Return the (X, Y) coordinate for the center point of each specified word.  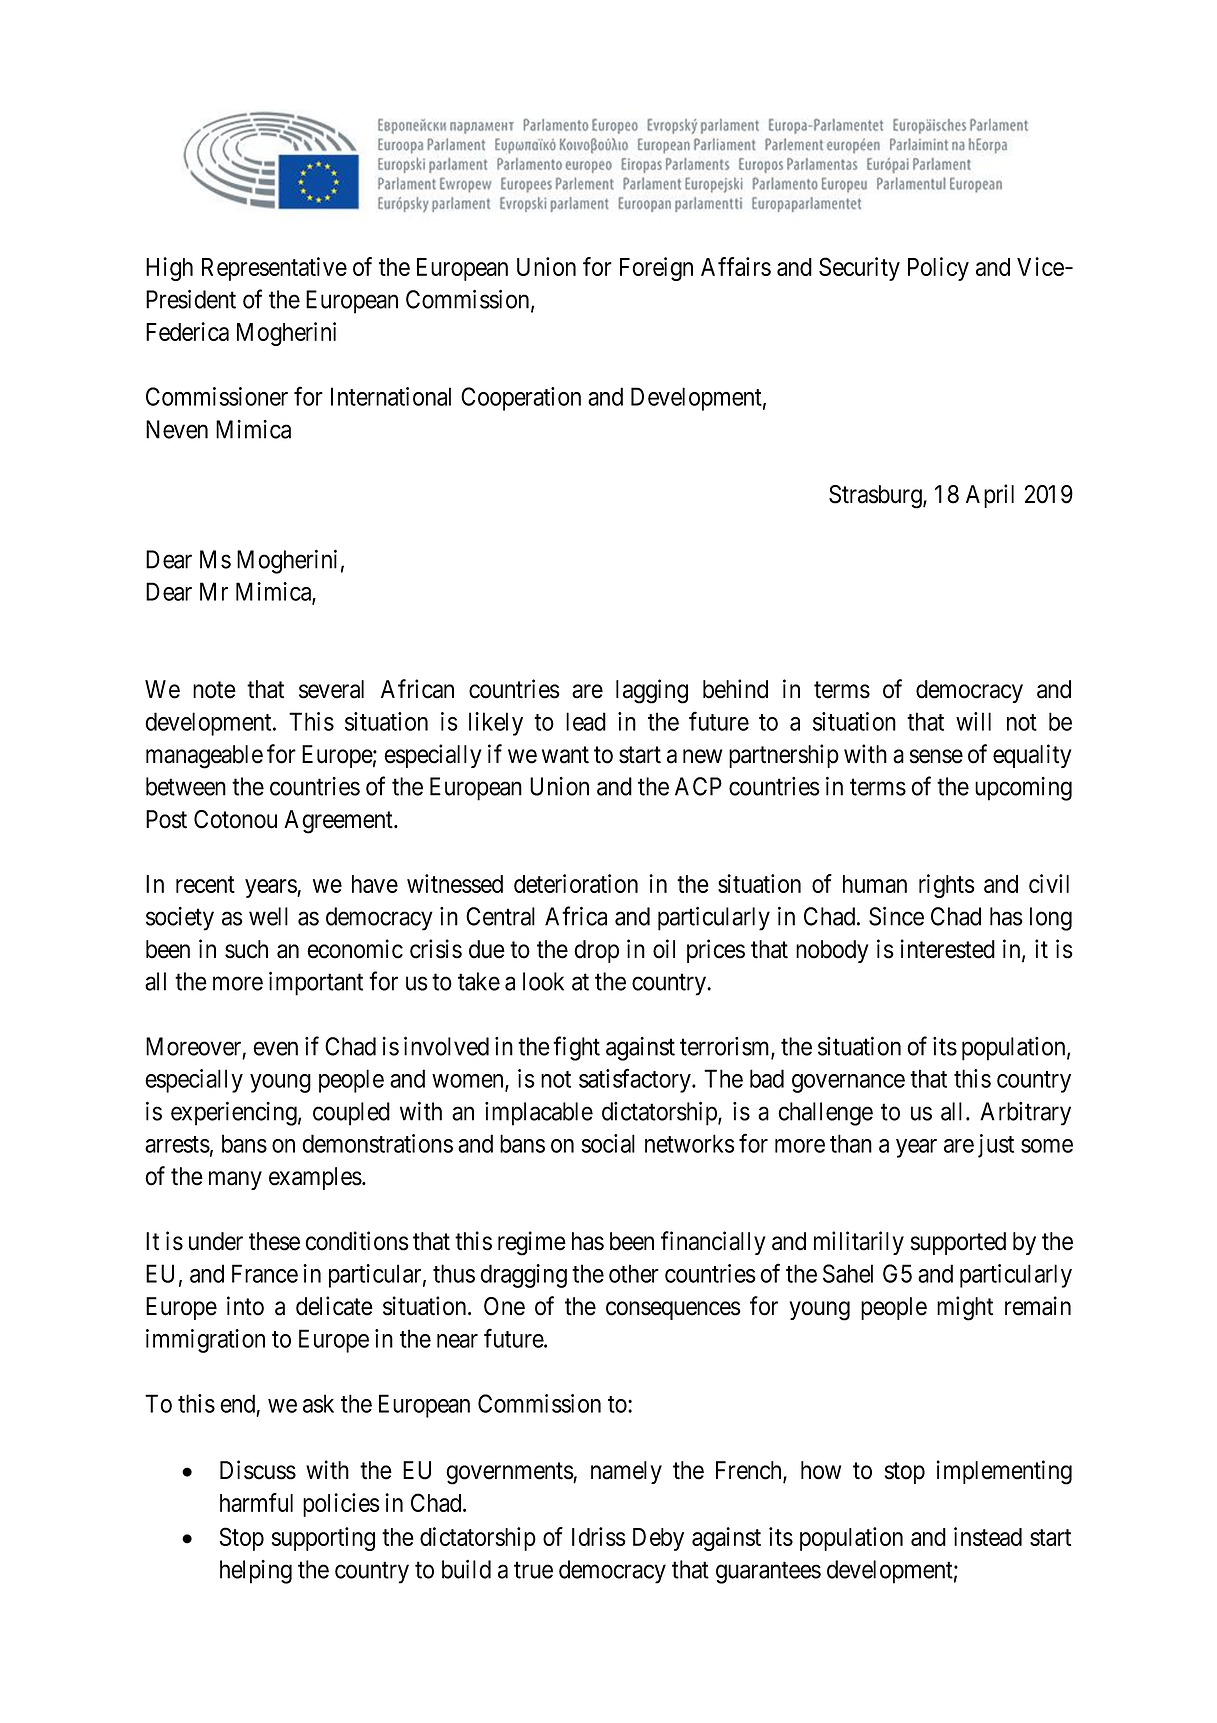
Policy (938, 269)
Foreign (656, 269)
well (268, 916)
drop (596, 951)
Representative (274, 269)
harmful (256, 1502)
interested (948, 949)
